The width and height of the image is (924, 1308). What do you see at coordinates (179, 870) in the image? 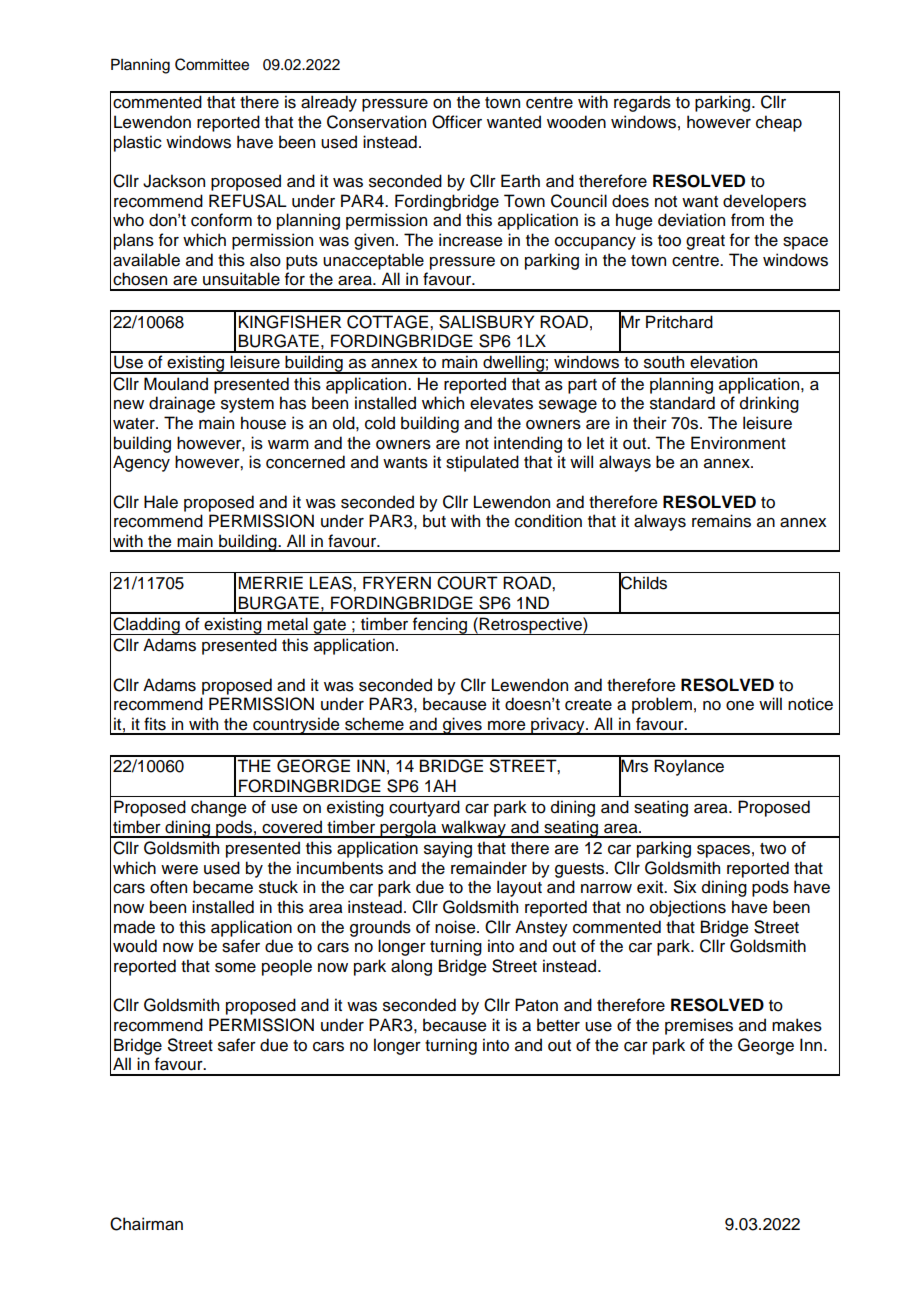
I see `were` at bounding box center [179, 870].
